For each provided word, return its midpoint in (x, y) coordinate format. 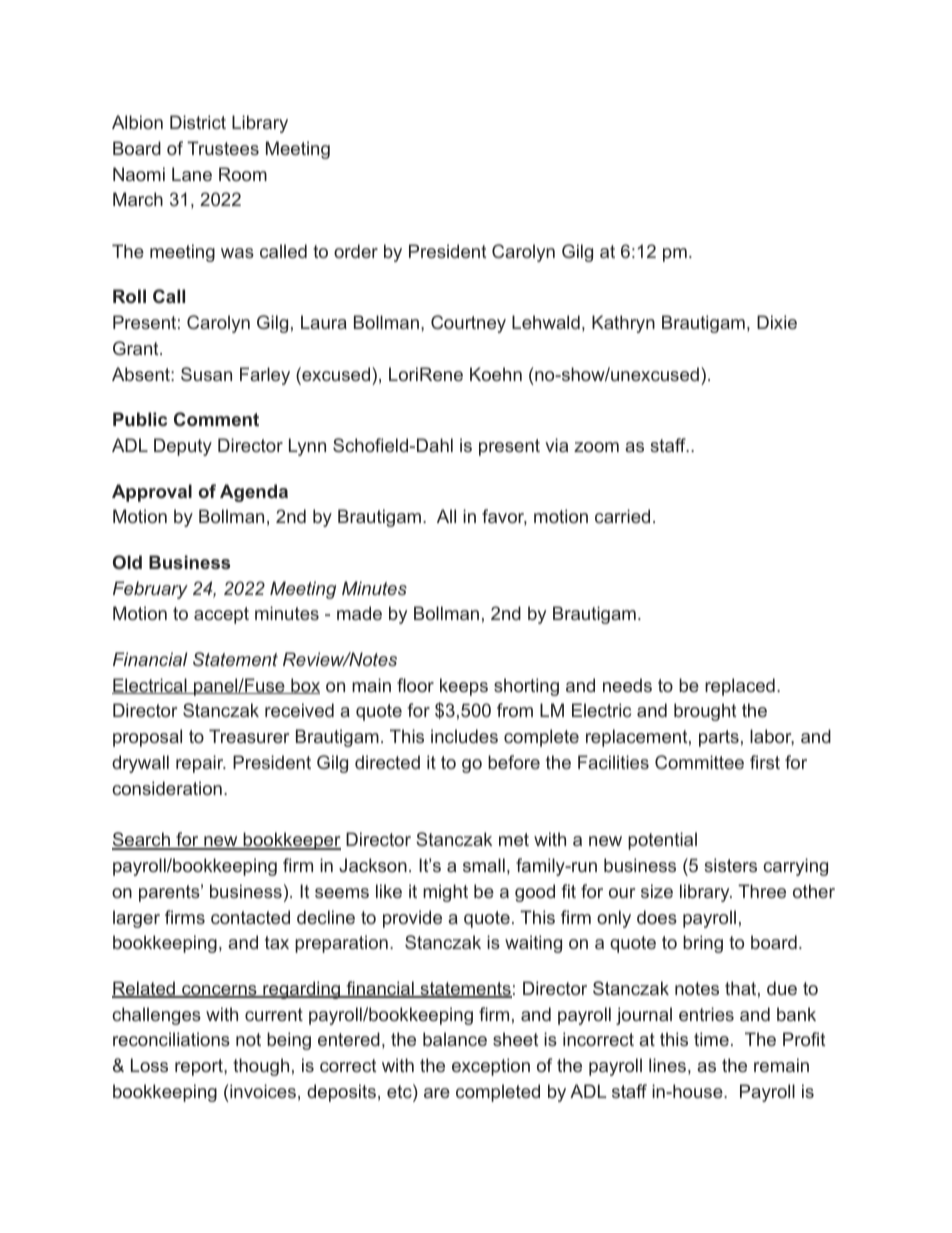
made (359, 613)
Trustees (223, 148)
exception (491, 1067)
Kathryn (623, 324)
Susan (206, 374)
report (200, 1067)
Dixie (777, 322)
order (356, 251)
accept (221, 615)
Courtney (468, 324)
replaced (740, 687)
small (484, 865)
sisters (730, 865)
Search (142, 840)
